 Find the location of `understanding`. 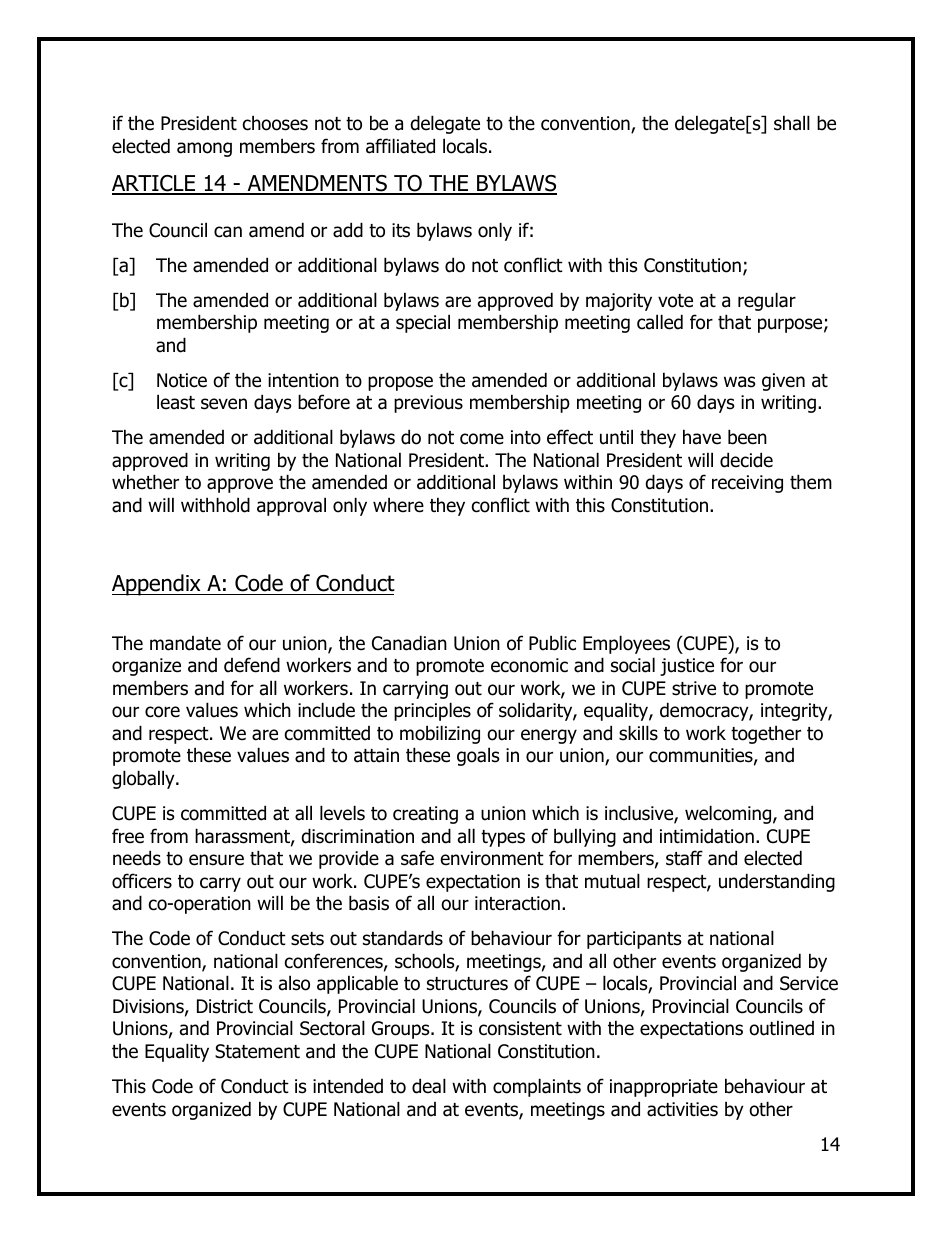

understanding is located at coordinates (777, 882).
